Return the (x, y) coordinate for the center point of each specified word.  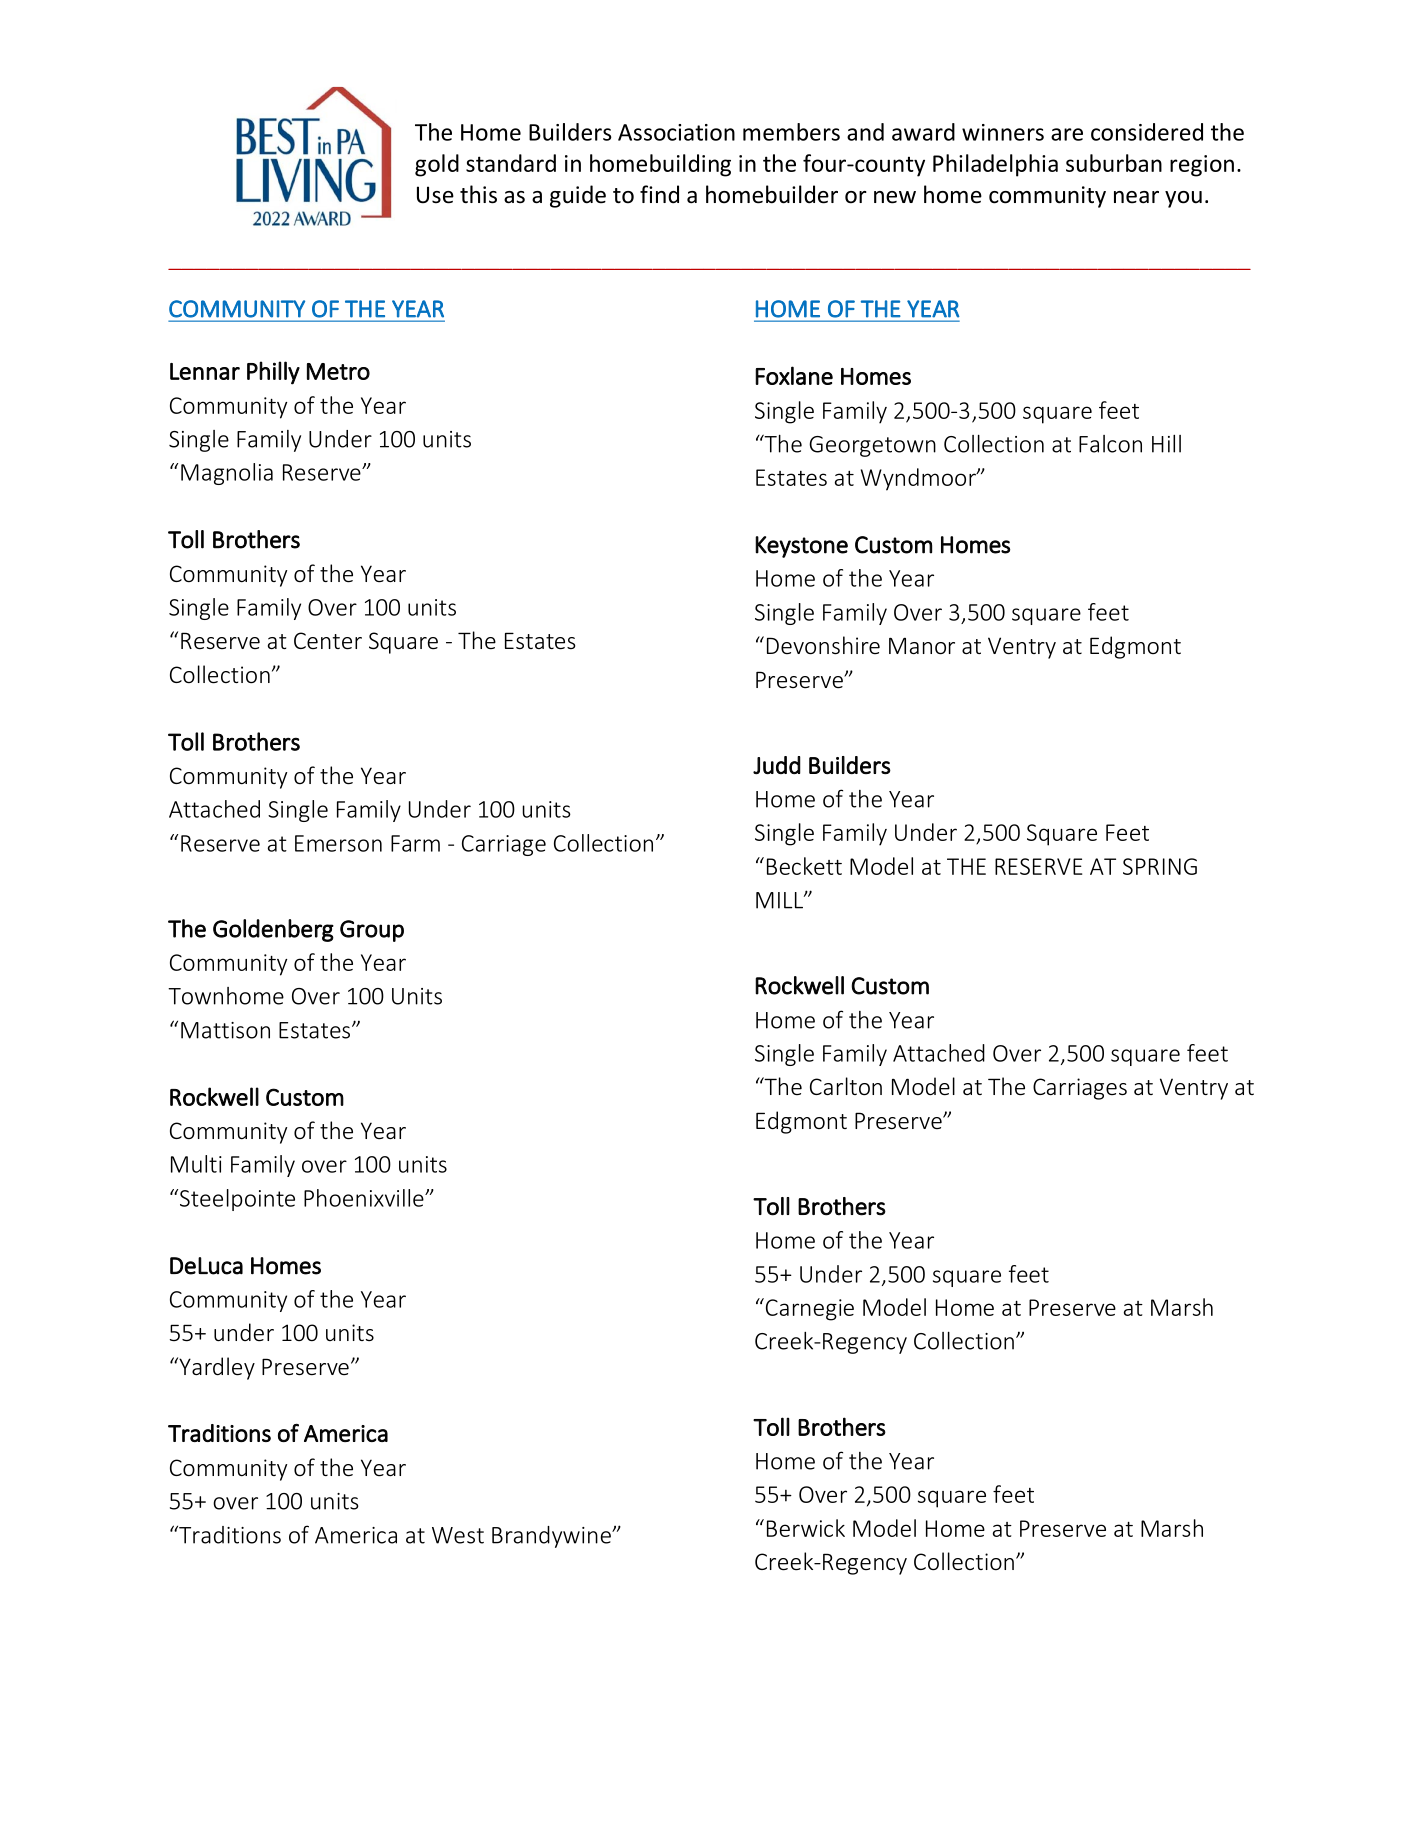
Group (372, 931)
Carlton (846, 1086)
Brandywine (552, 1537)
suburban (1114, 163)
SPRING (1160, 866)
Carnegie (808, 1309)
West (458, 1535)
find (659, 194)
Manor (922, 646)
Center (328, 641)
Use (435, 195)
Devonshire (823, 645)
